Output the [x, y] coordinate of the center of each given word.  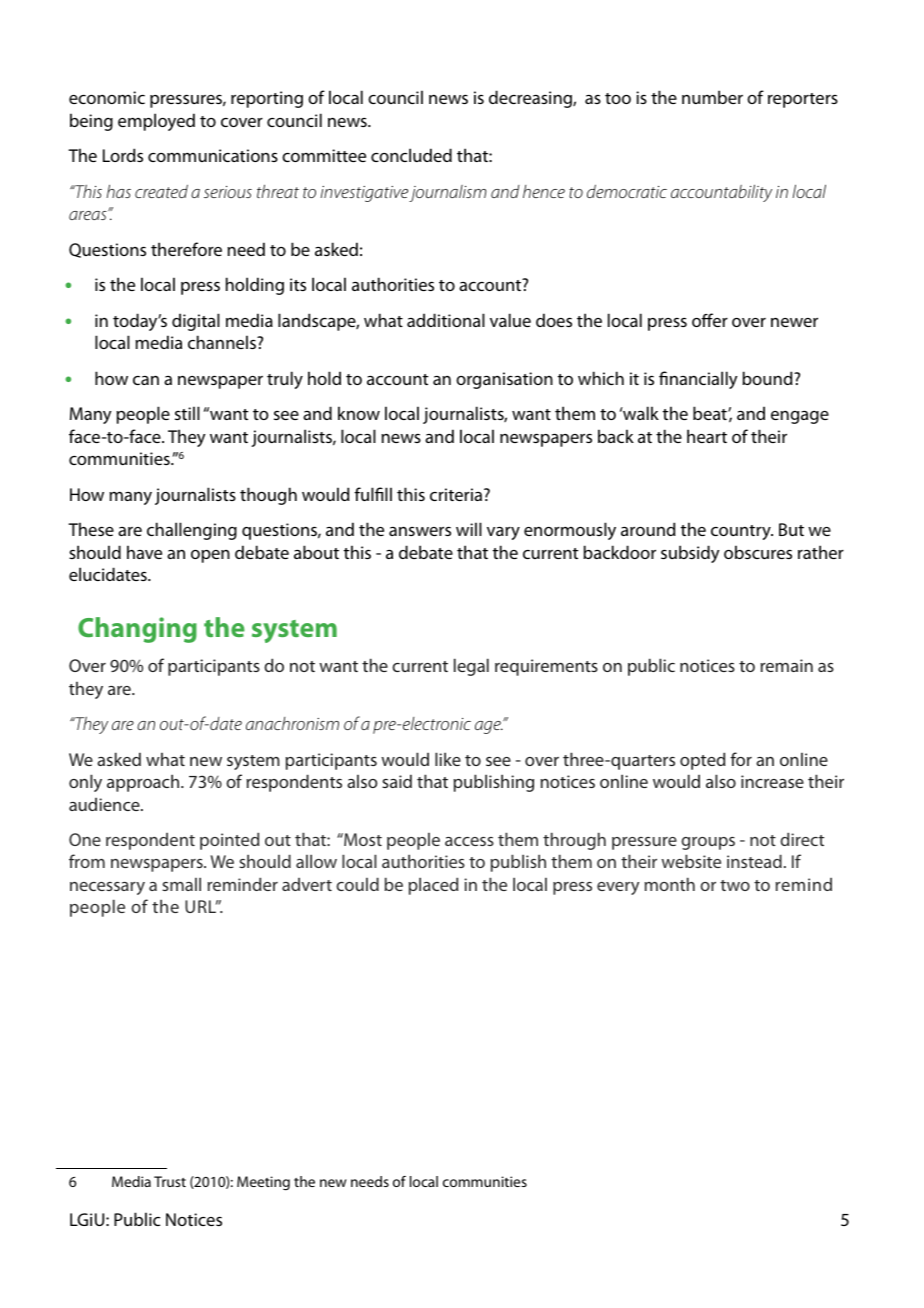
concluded [411, 155]
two [735, 885]
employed [156, 122]
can [146, 380]
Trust [170, 1181]
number [712, 97]
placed [433, 886]
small [181, 884]
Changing [137, 630]
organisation [504, 380]
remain [787, 665]
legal [471, 667]
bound [768, 378]
